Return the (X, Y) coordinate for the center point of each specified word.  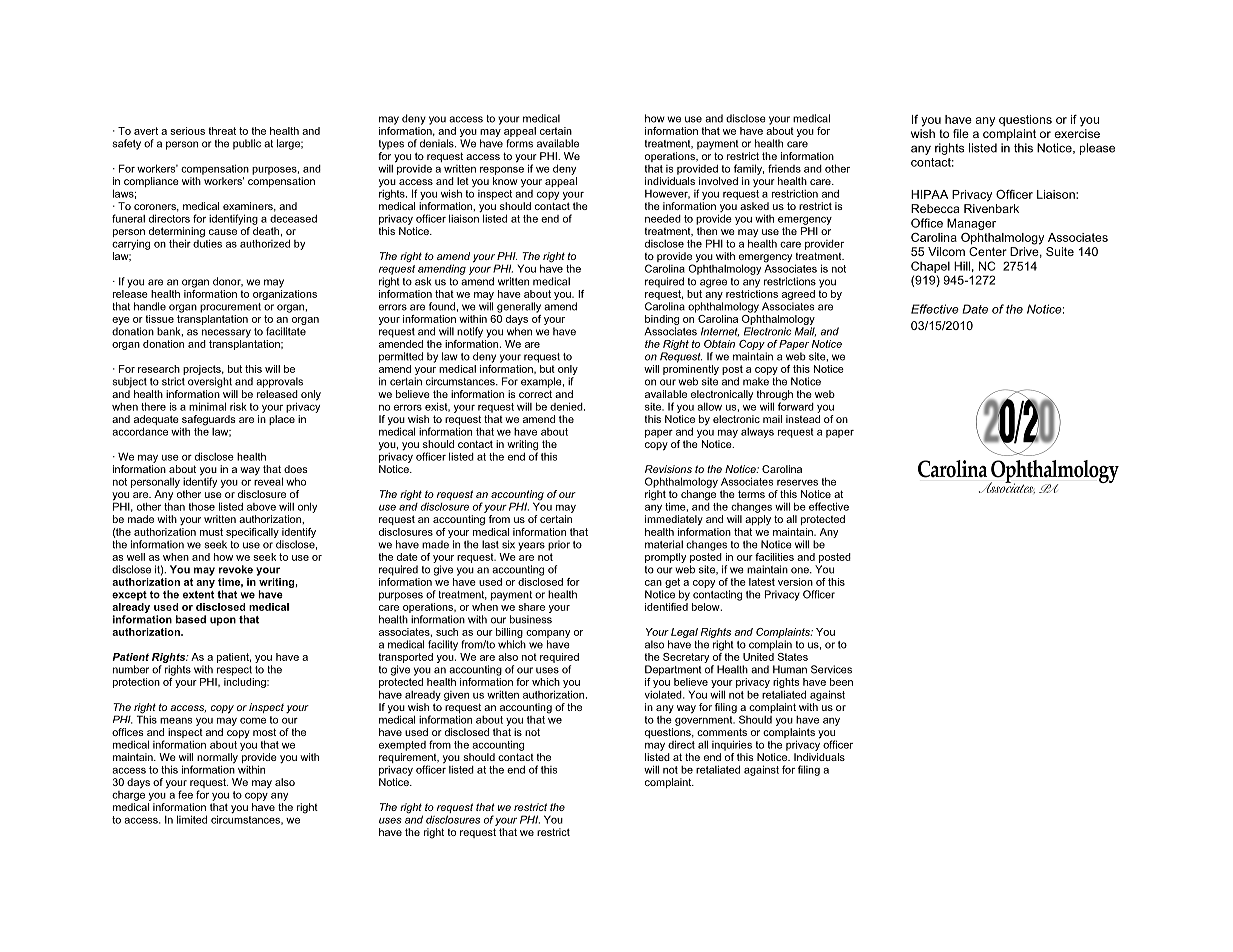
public (247, 144)
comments (722, 732)
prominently (691, 371)
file (961, 133)
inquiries (732, 745)
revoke (236, 569)
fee (185, 794)
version (795, 582)
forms (519, 143)
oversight (210, 382)
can (653, 583)
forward (796, 405)
